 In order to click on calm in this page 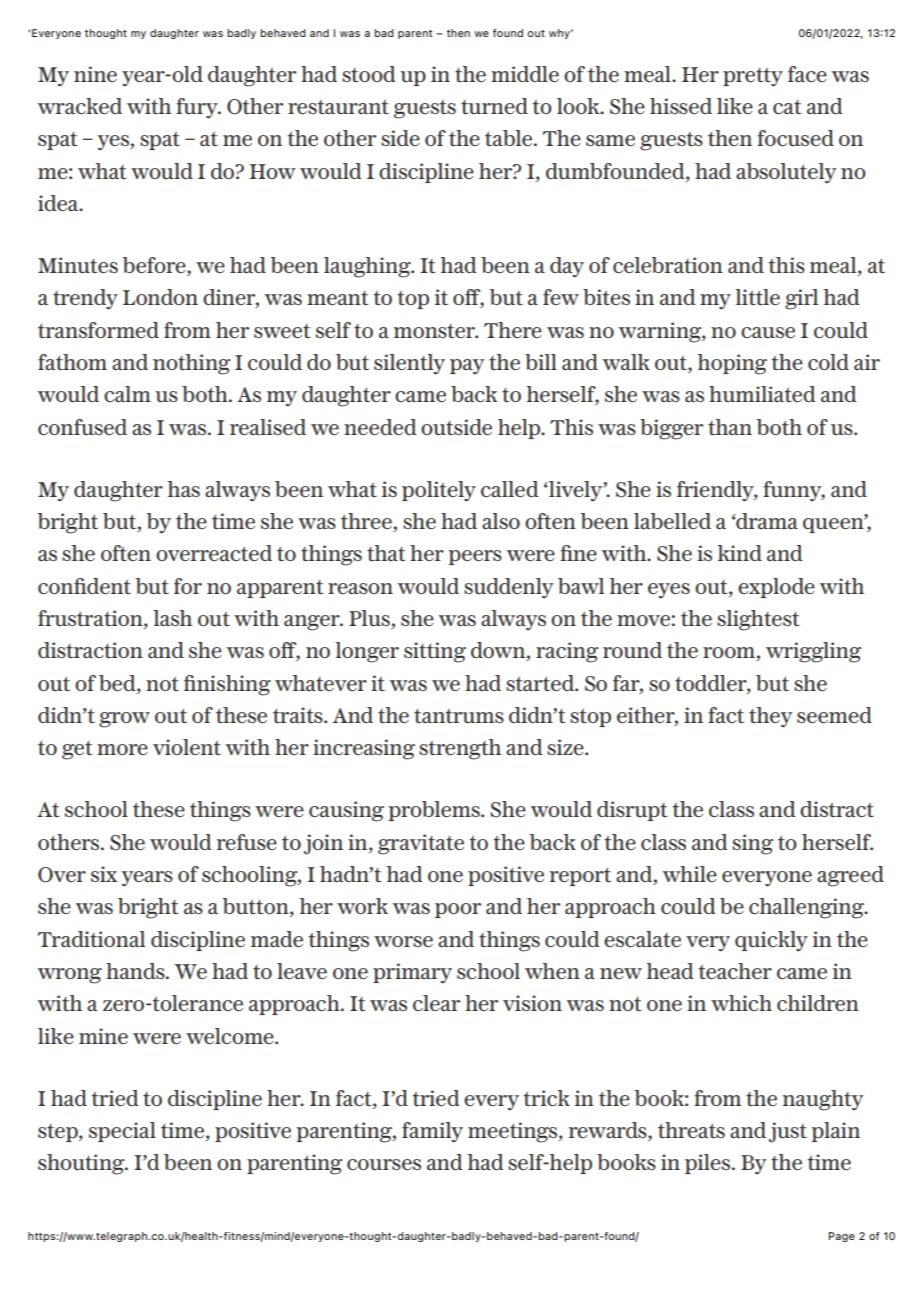, I will do `click(127, 394)`.
